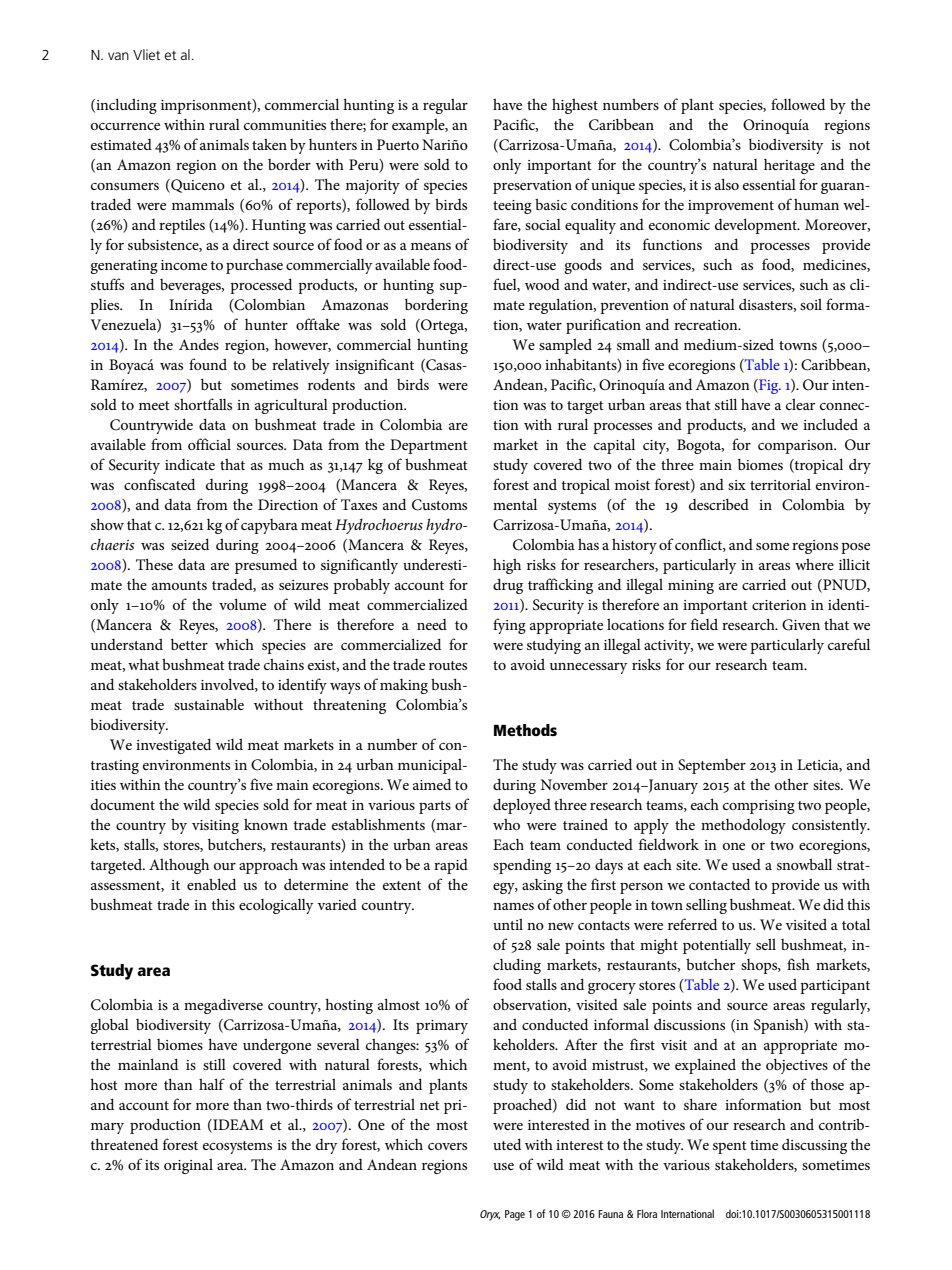 This image has width=952, height=1270. Describe the element at coordinates (439, 505) in the image. I see `Customs` at that location.
